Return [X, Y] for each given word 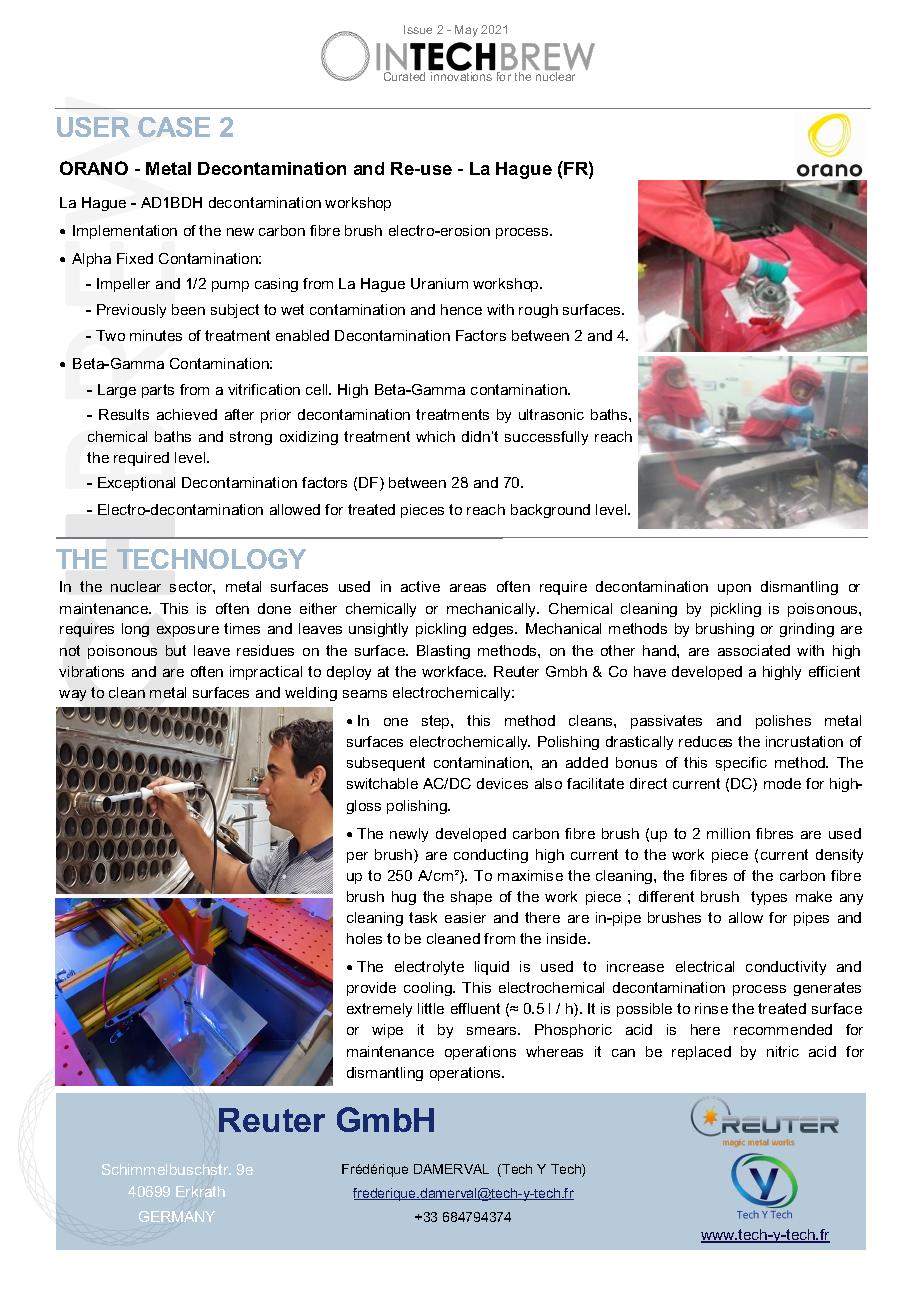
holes [364, 938]
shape [471, 898]
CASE [174, 127]
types [769, 898]
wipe [387, 1031]
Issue [418, 29]
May [466, 31]
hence [461, 309]
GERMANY [177, 1216]
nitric [783, 1051]
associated [754, 650]
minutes [156, 335]
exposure [188, 631]
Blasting [443, 652]
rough [538, 311]
